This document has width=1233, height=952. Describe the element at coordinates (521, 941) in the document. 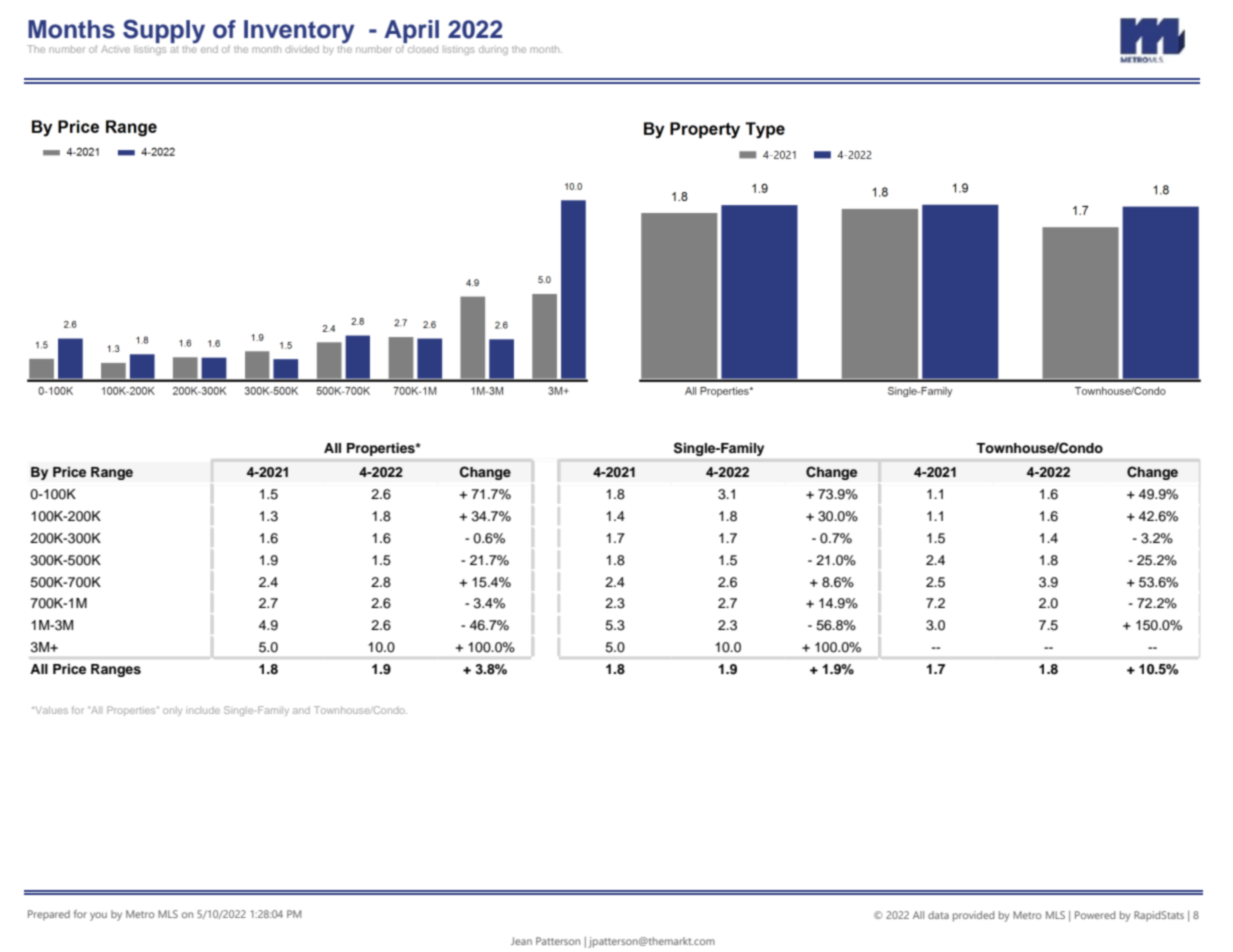

I see `Jean` at that location.
